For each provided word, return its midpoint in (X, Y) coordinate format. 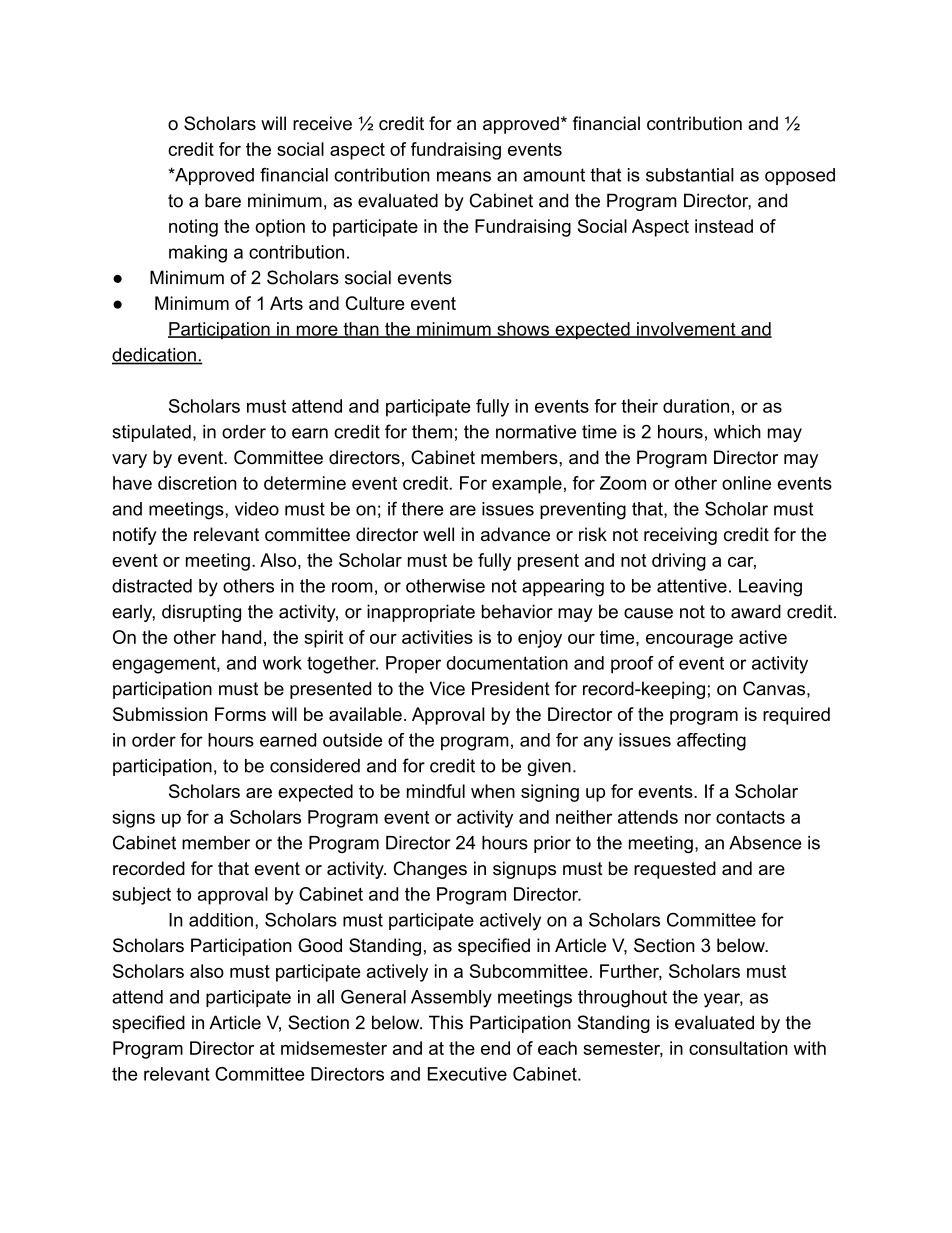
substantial (690, 175)
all (325, 997)
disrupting (201, 613)
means (464, 176)
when (493, 791)
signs (133, 819)
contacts (750, 817)
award (756, 611)
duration (696, 406)
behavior (517, 611)
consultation (738, 1048)
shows (523, 330)
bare (223, 200)
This (446, 1022)
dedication (155, 356)
